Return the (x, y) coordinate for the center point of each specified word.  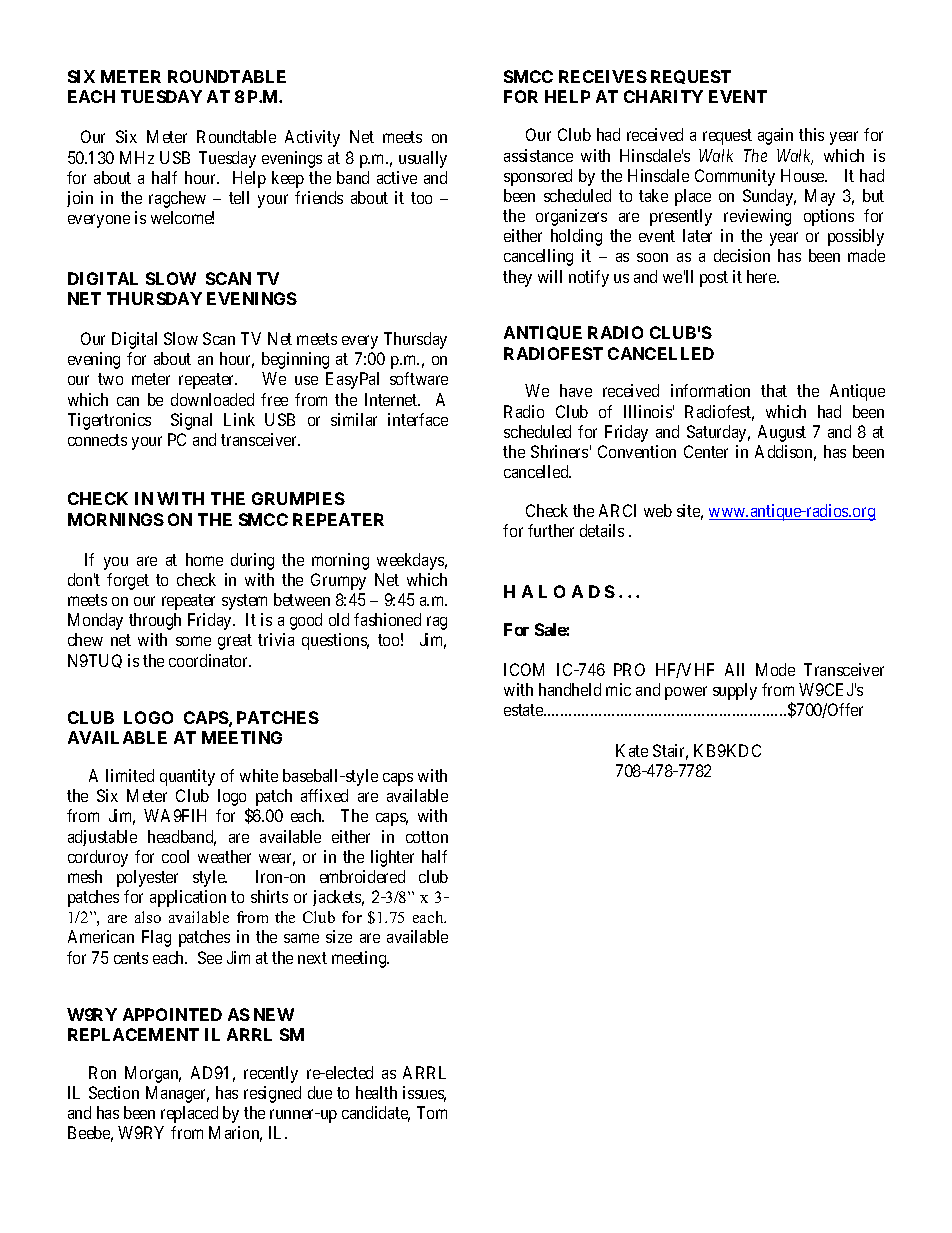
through (155, 621)
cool (175, 856)
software (419, 378)
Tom (432, 1112)
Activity (312, 138)
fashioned (387, 619)
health (376, 1092)
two (110, 379)
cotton (427, 837)
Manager (177, 1094)
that (774, 390)
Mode (775, 669)
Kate (632, 750)
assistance (538, 155)
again (775, 136)
